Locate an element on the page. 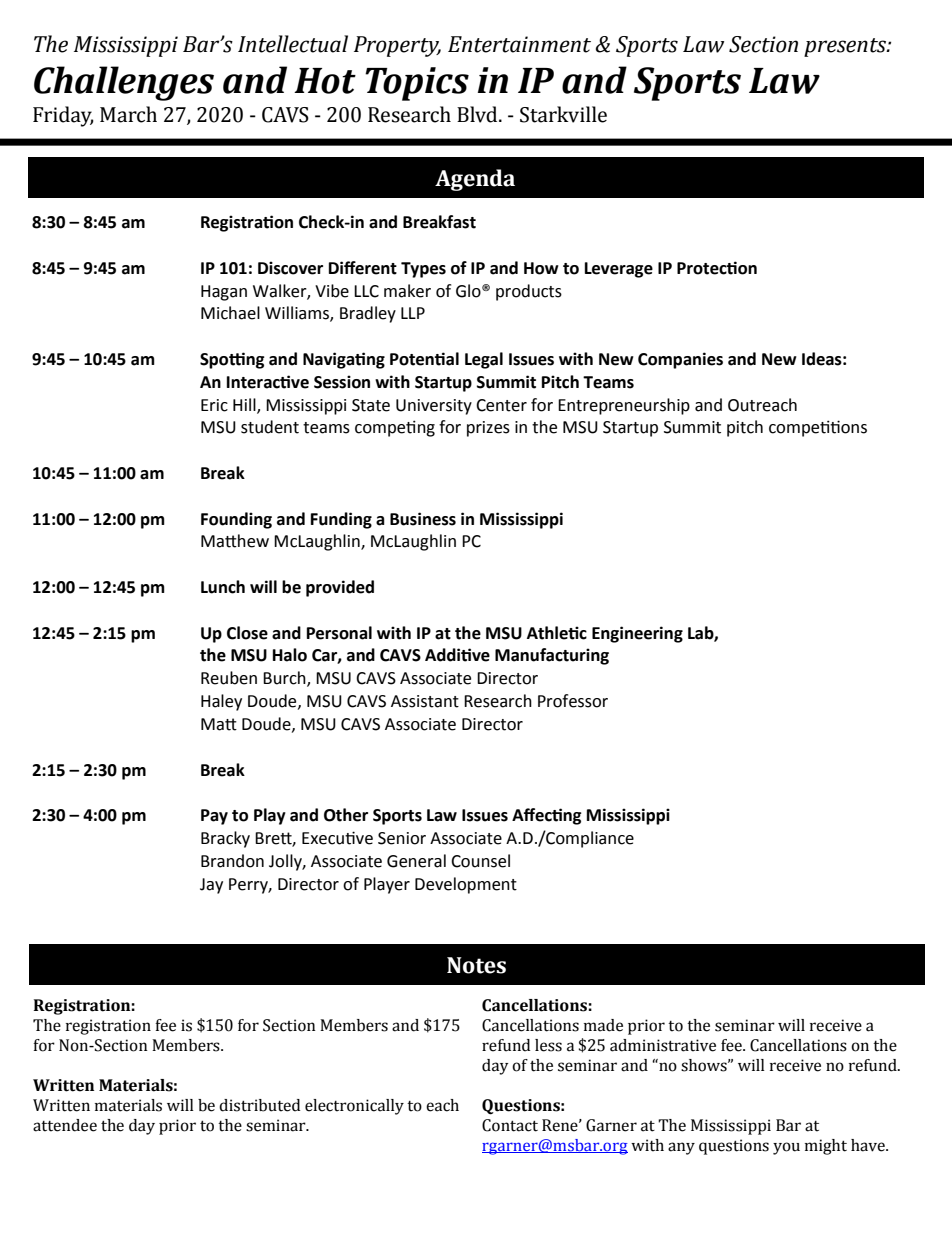  you is located at coordinates (786, 1148).
